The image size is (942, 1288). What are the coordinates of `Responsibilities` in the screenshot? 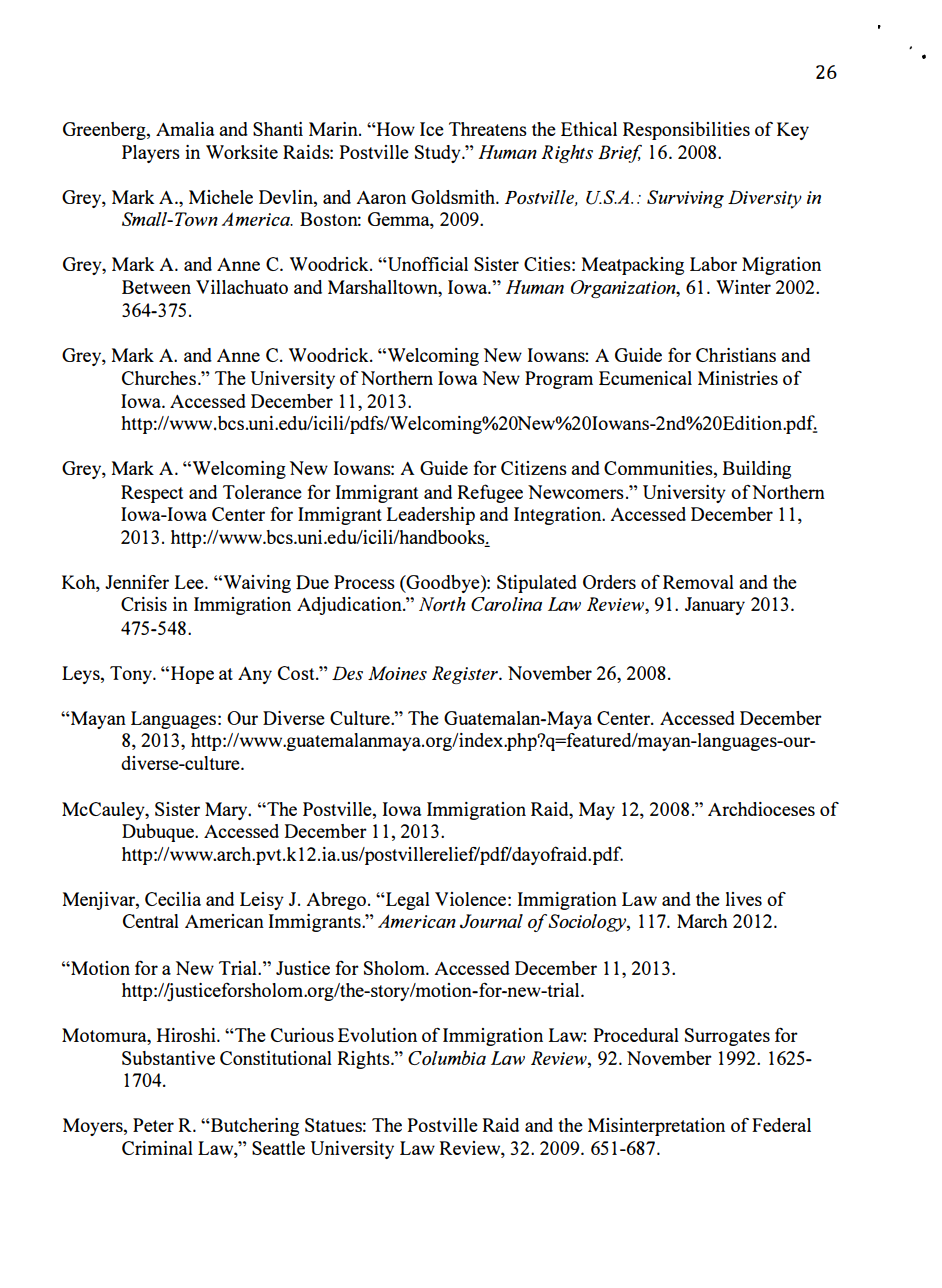 It's located at (686, 131).
